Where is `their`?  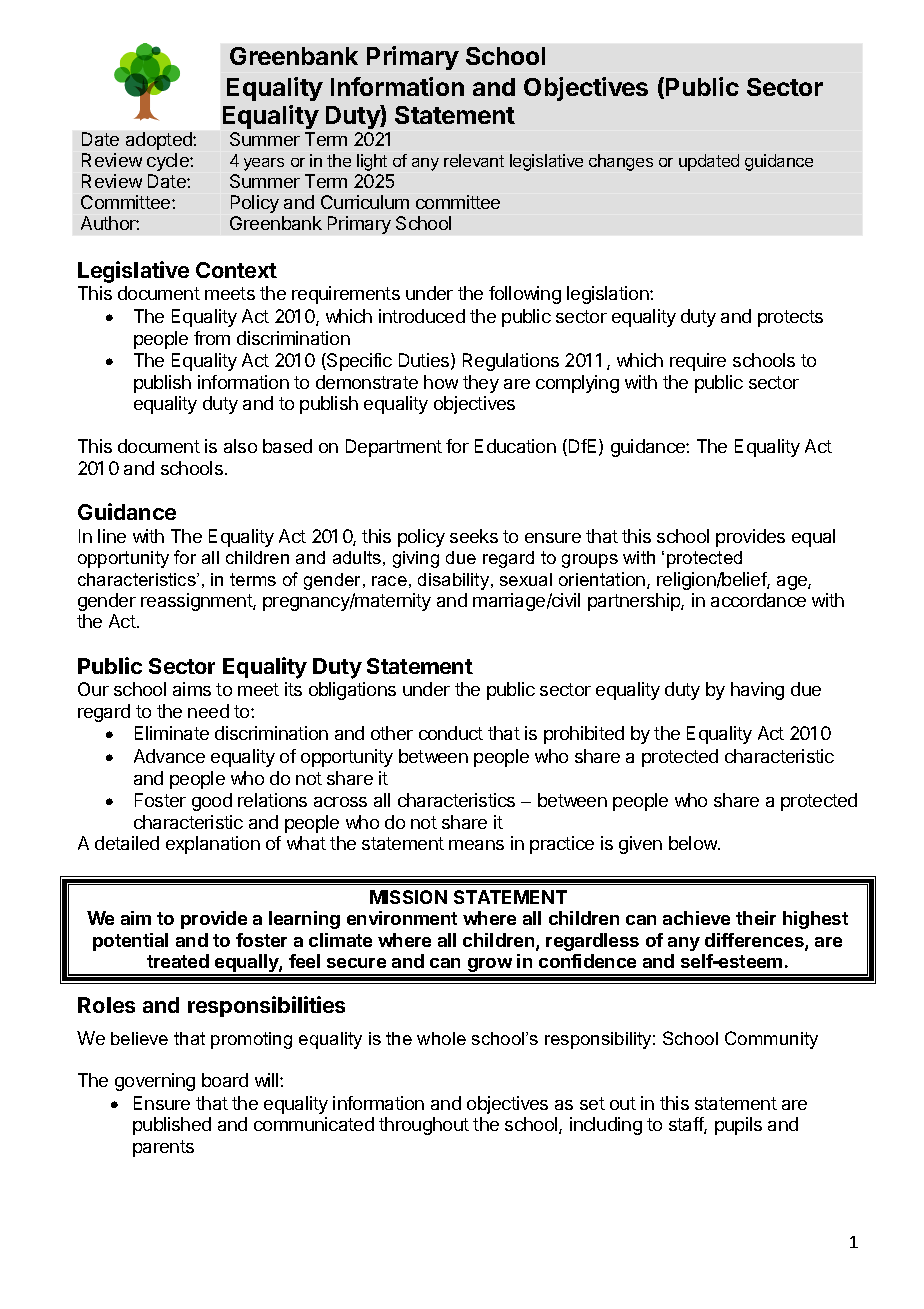
their is located at coordinates (756, 918).
